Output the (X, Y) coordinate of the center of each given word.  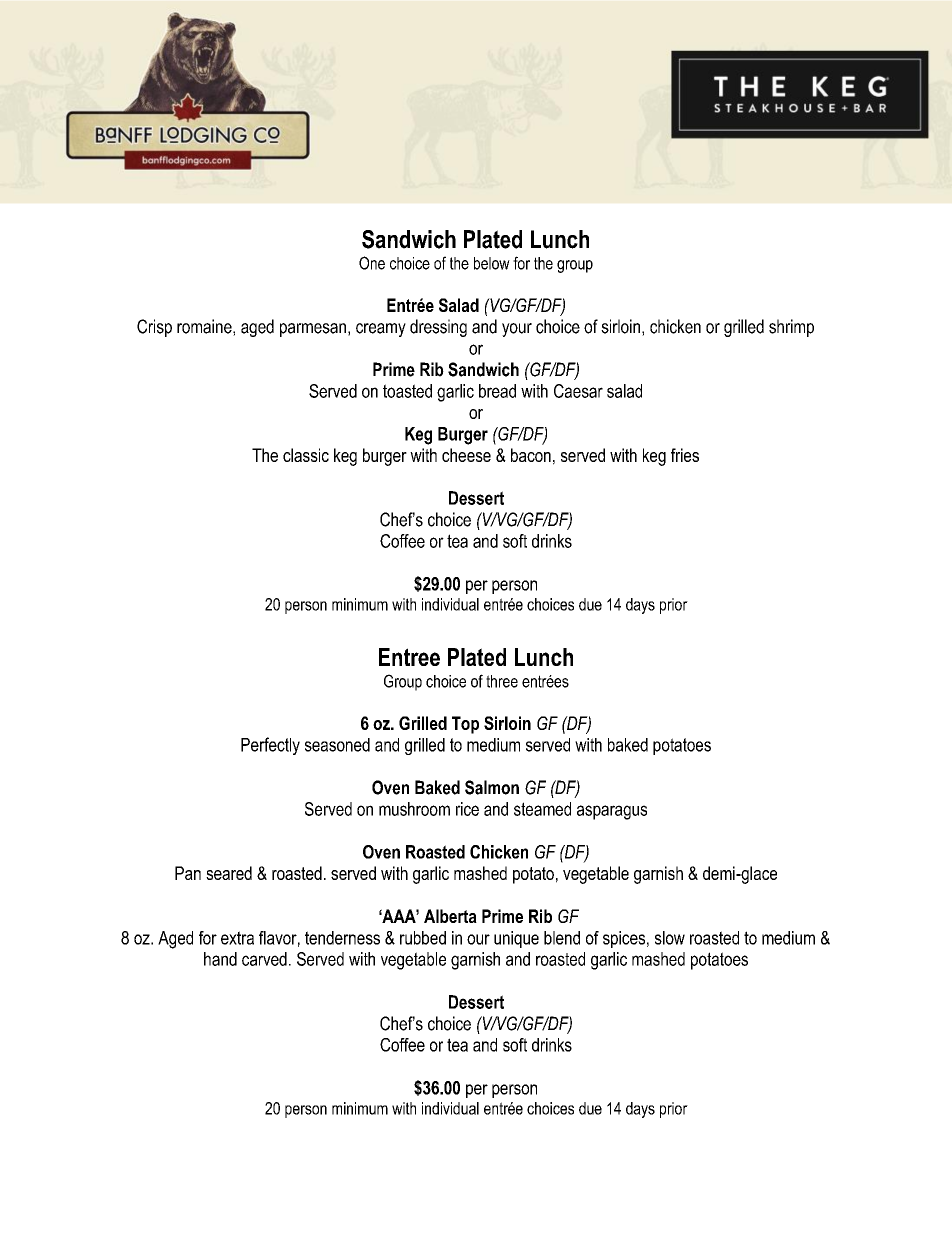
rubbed (423, 938)
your (517, 330)
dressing (438, 328)
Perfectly (270, 746)
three (502, 681)
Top (465, 725)
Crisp (154, 328)
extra (237, 938)
